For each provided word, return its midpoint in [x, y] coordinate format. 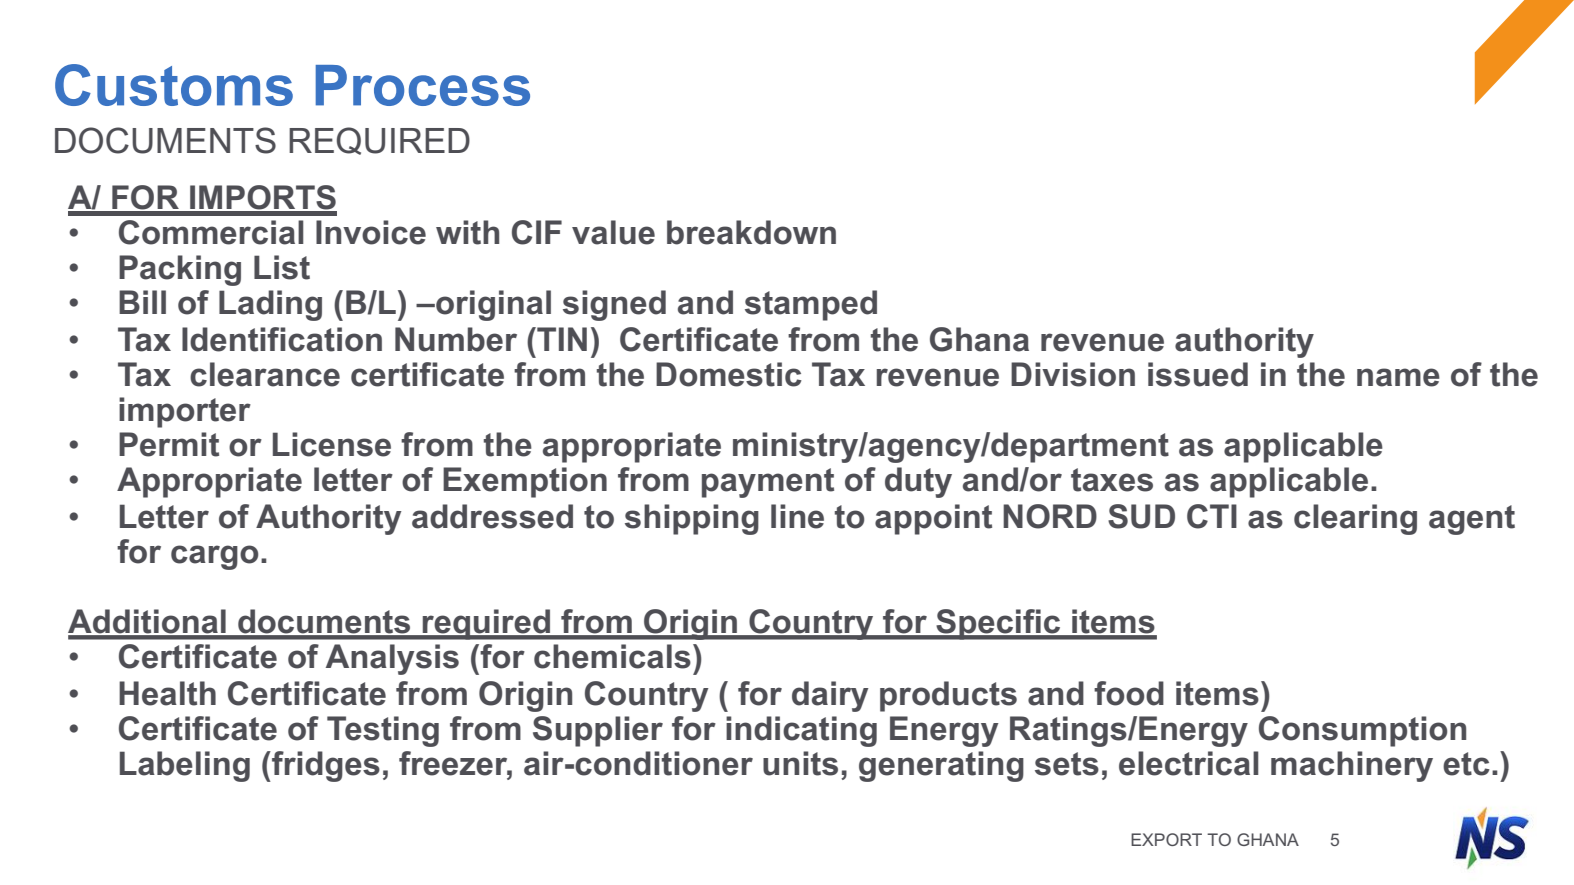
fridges [325, 766]
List [282, 267]
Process [423, 85]
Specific [998, 624]
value [613, 232]
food [1129, 693]
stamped [811, 305]
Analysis [392, 659]
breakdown [751, 232]
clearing [1355, 519]
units [800, 763]
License [332, 444]
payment [768, 483]
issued [1198, 374]
